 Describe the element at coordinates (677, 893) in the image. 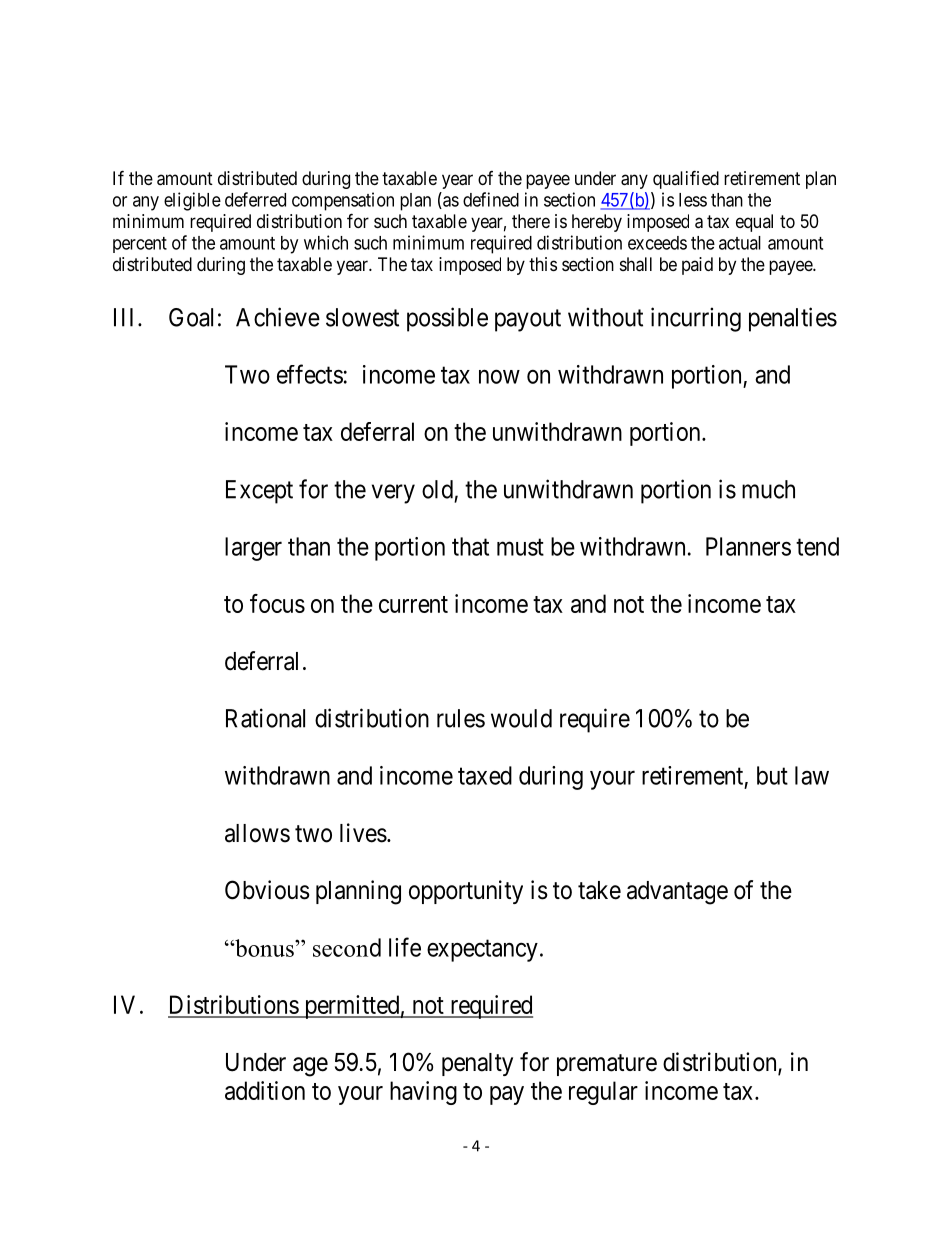

I see `advantage` at that location.
